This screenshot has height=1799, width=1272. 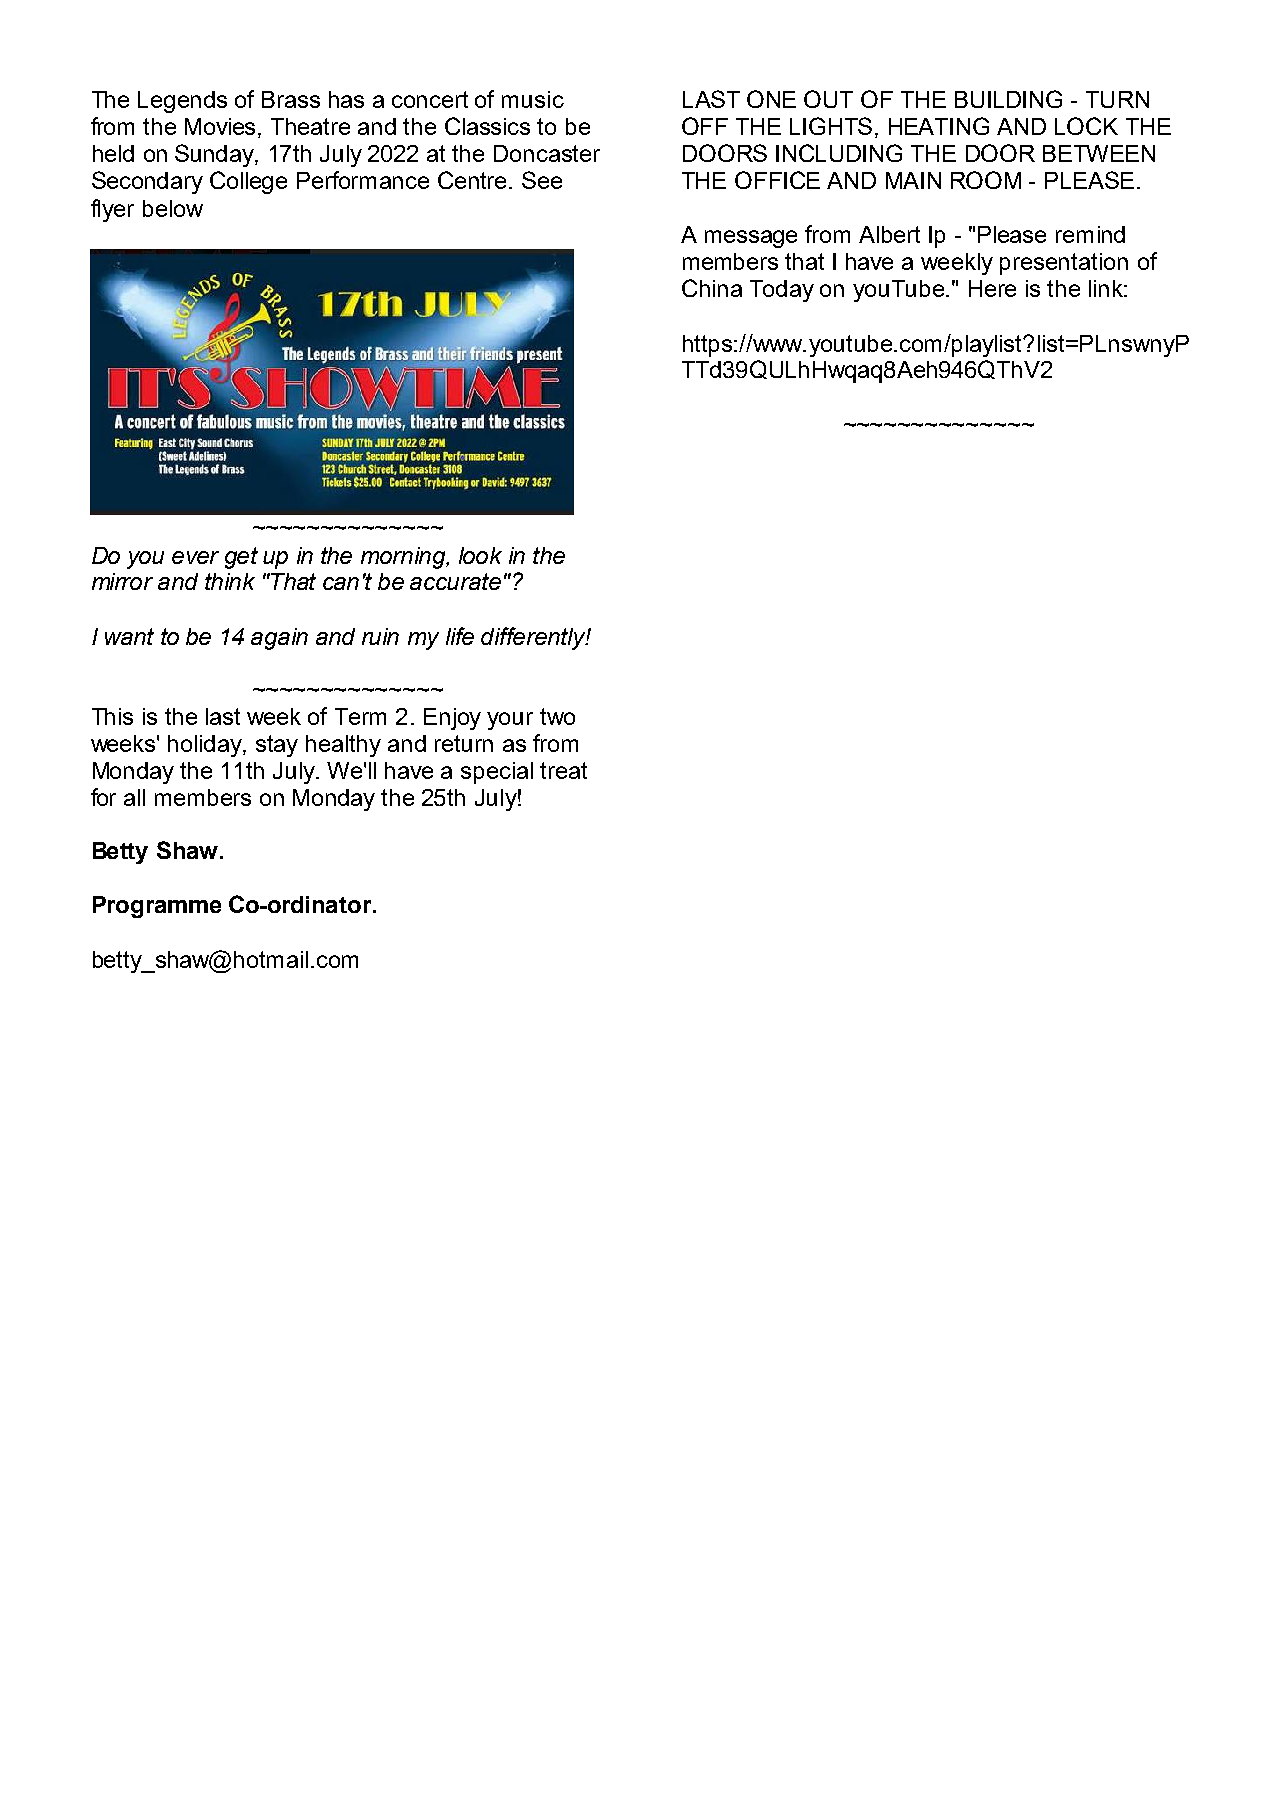 I want to click on again, so click(x=279, y=639).
